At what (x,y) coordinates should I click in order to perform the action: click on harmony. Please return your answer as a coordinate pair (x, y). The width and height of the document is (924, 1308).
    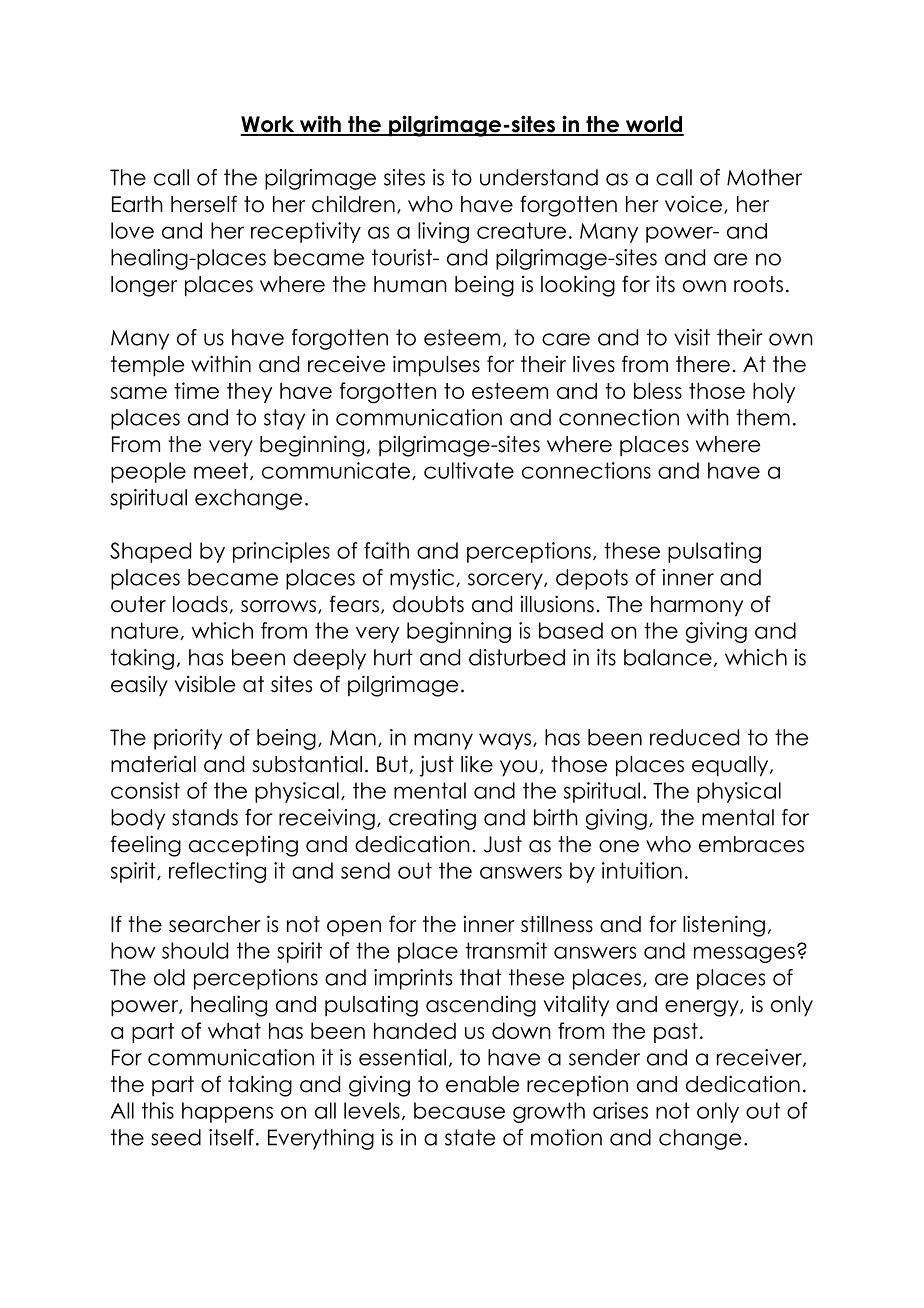
    Looking at the image, I should click on (697, 606).
